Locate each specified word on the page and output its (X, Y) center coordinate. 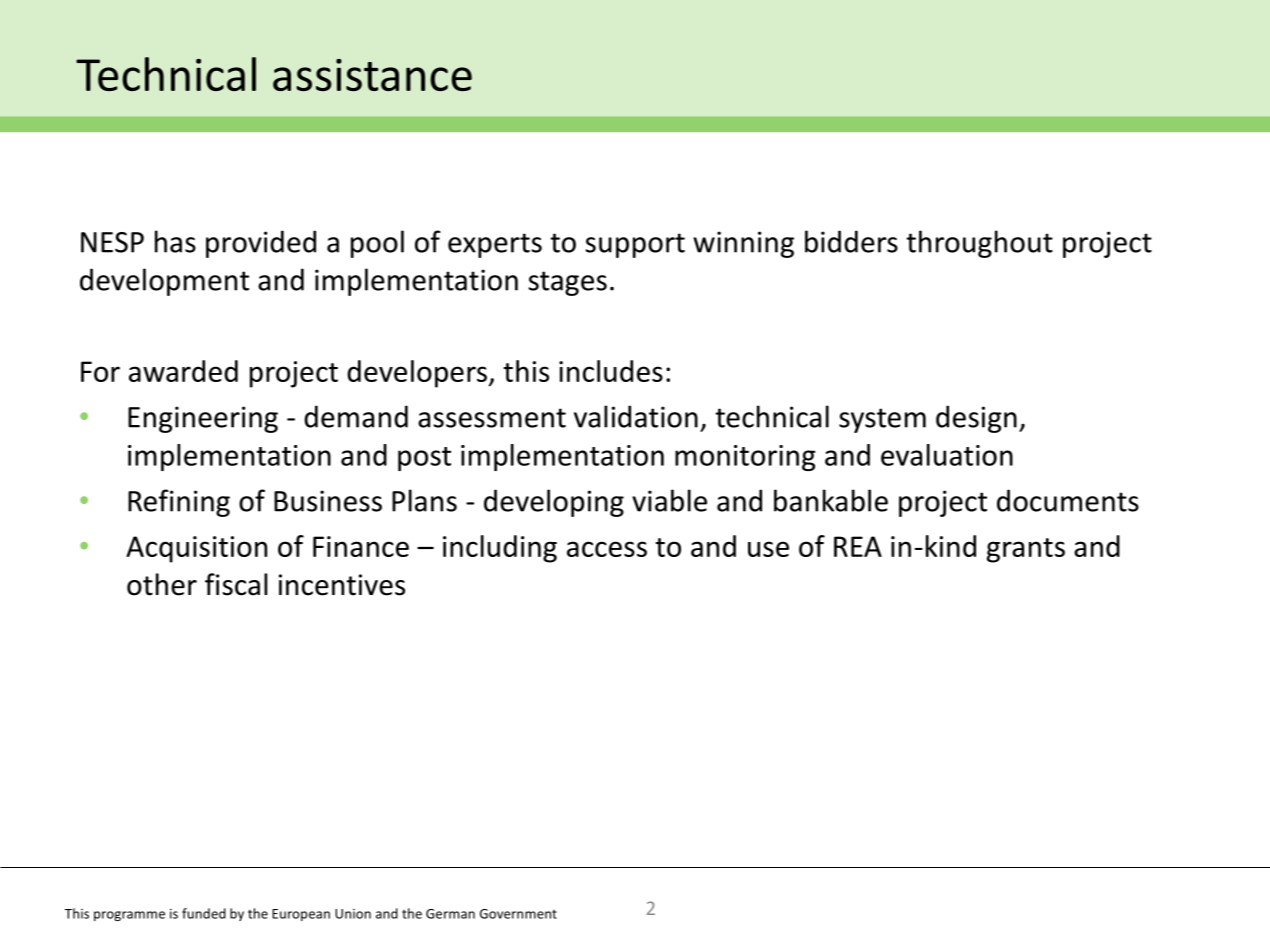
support (635, 245)
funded (204, 913)
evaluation (947, 455)
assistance (372, 75)
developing (554, 503)
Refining (179, 503)
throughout (979, 244)
